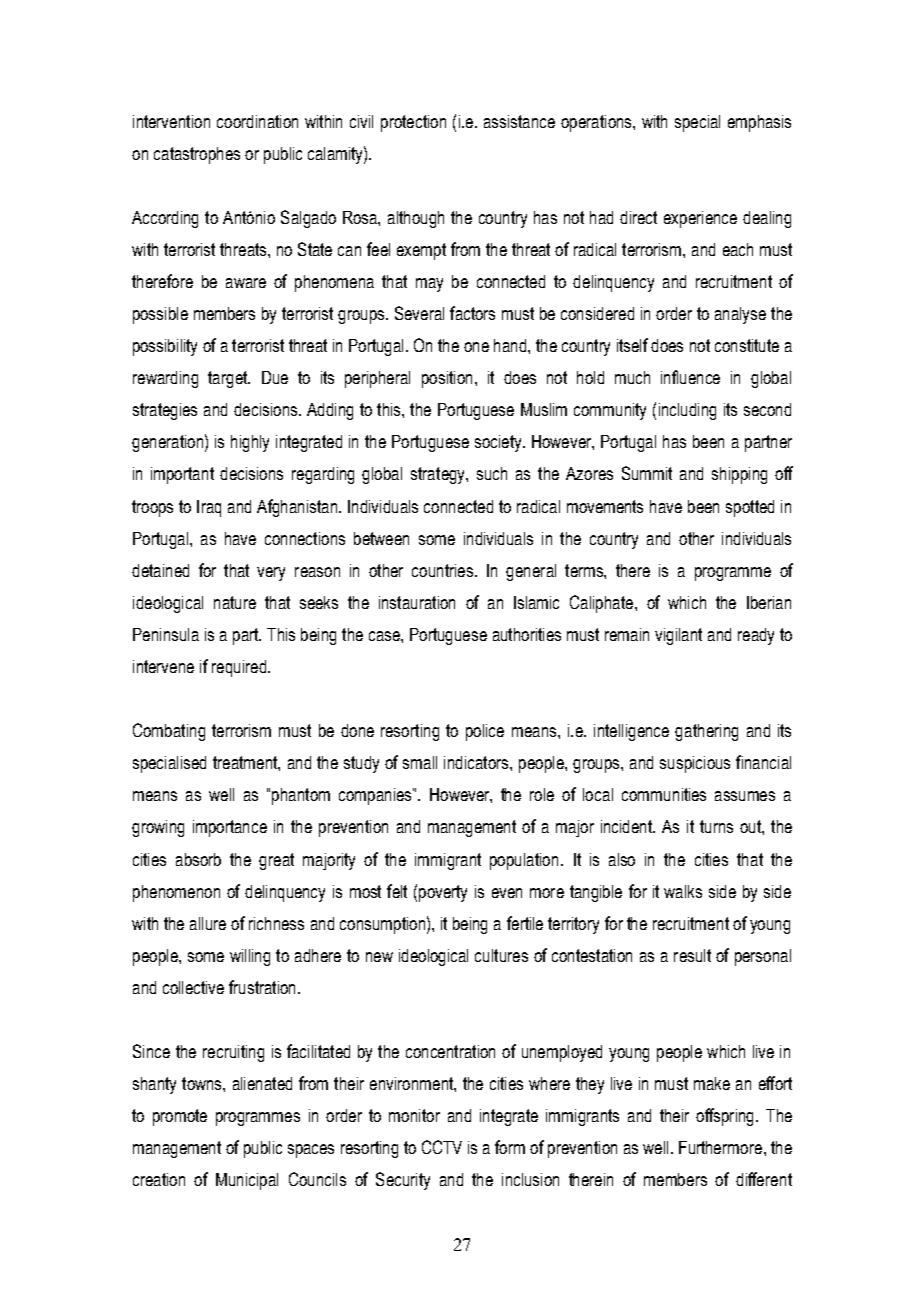 The image size is (924, 1308). Describe the element at coordinates (240, 668) in the page. I see `required` at that location.
